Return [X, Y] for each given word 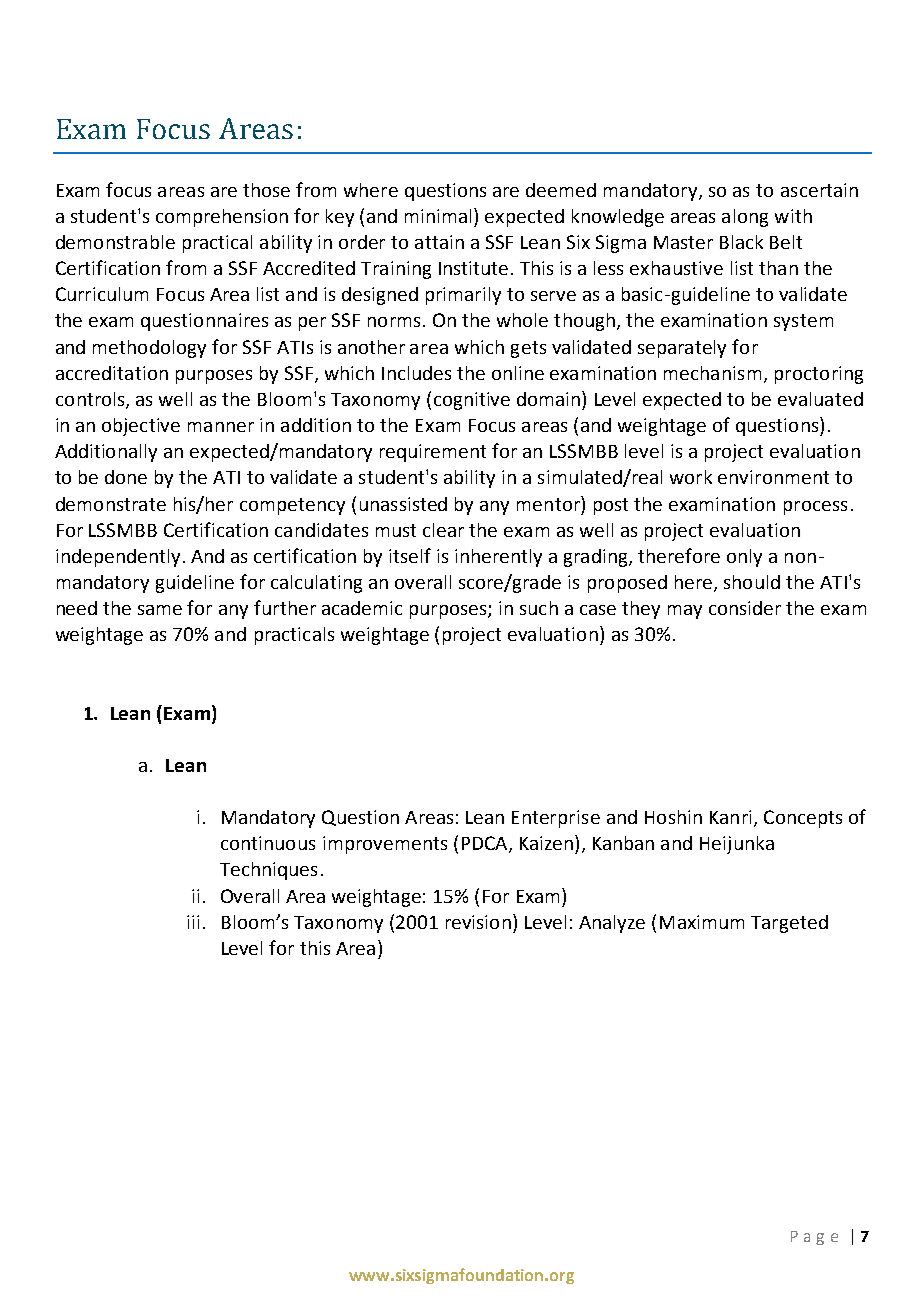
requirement [433, 453]
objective [141, 427]
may [685, 612]
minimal [440, 215]
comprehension [222, 218]
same [160, 610]
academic [362, 608]
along [745, 218]
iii [193, 922]
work [691, 477]
